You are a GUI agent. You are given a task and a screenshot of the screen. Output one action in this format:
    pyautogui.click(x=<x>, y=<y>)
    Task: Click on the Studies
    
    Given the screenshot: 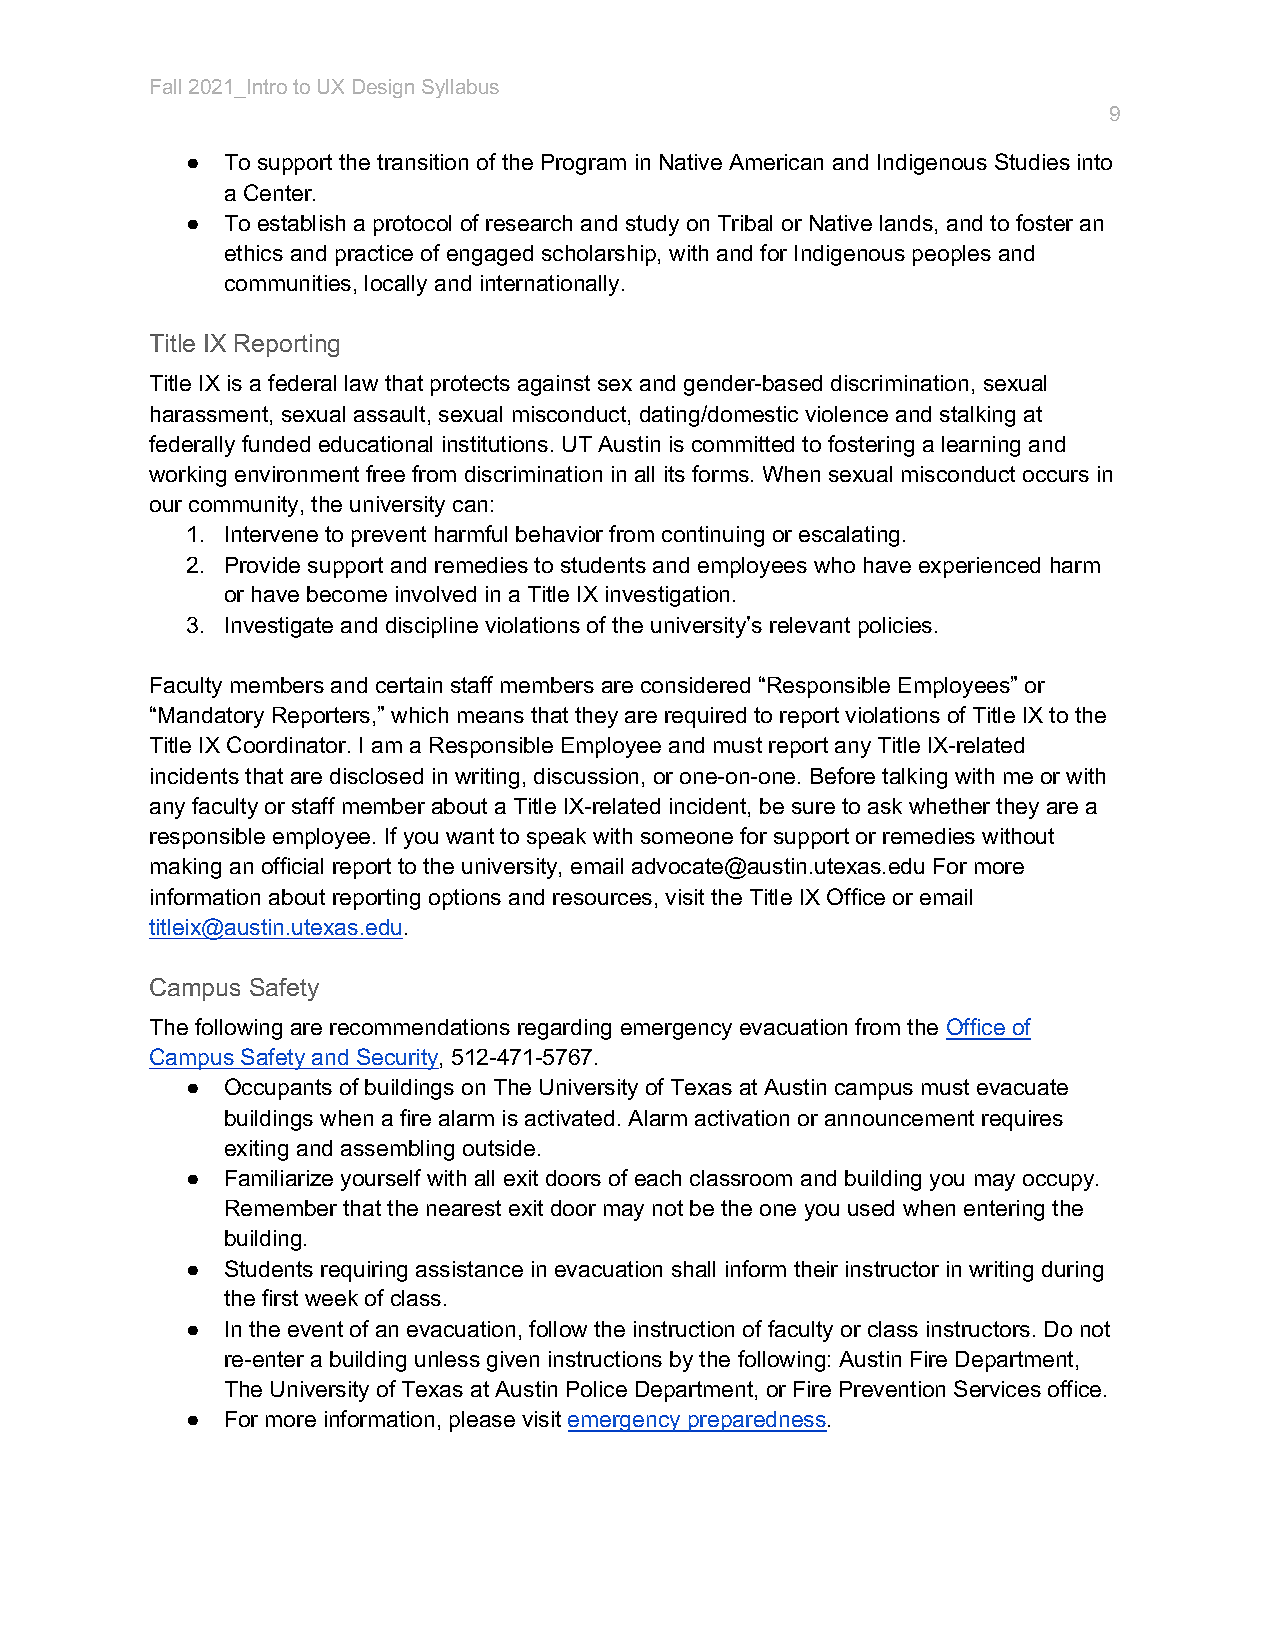 What is the action you would take?
    pyautogui.click(x=1032, y=161)
